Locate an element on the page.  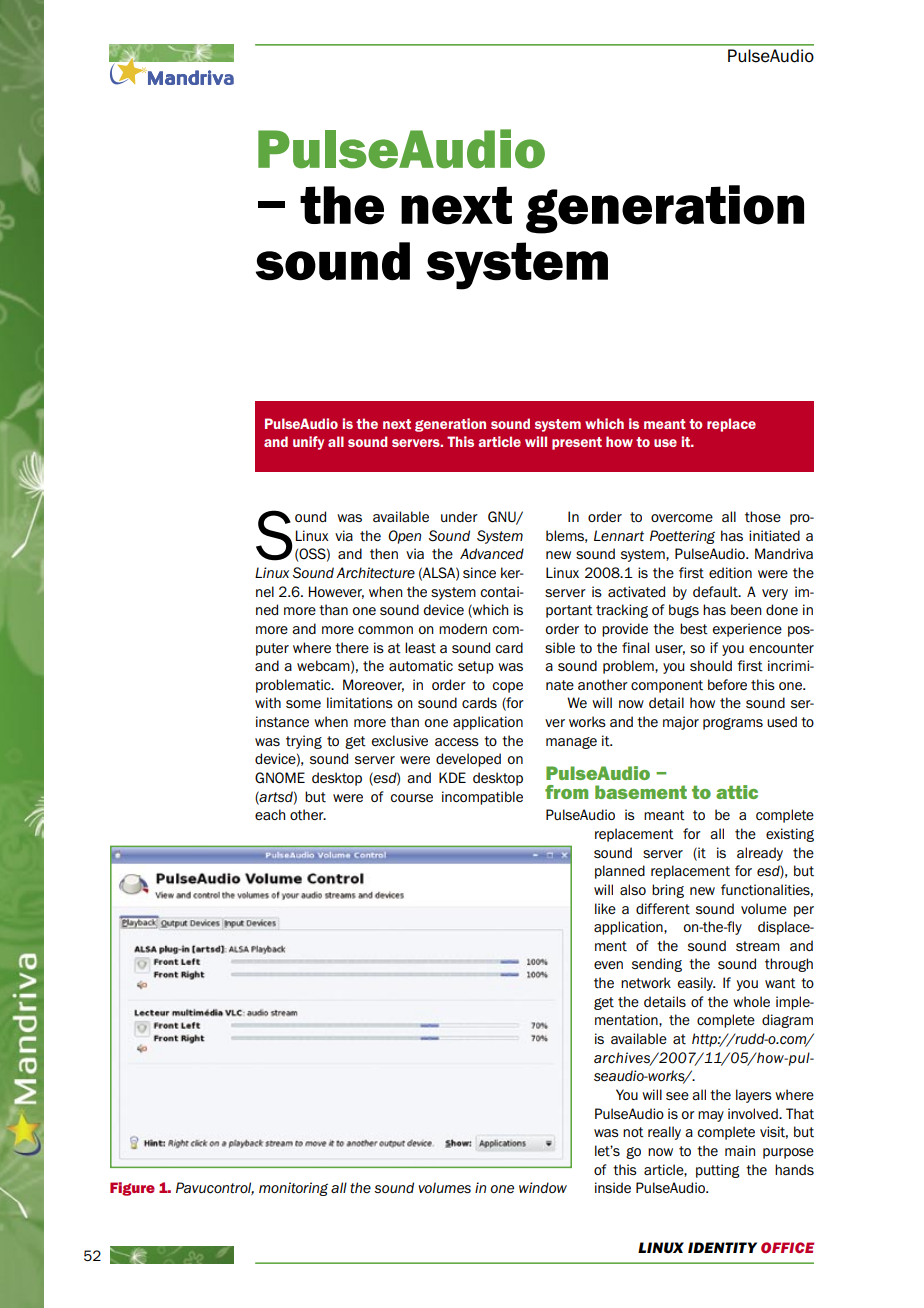
should is located at coordinates (711, 665).
